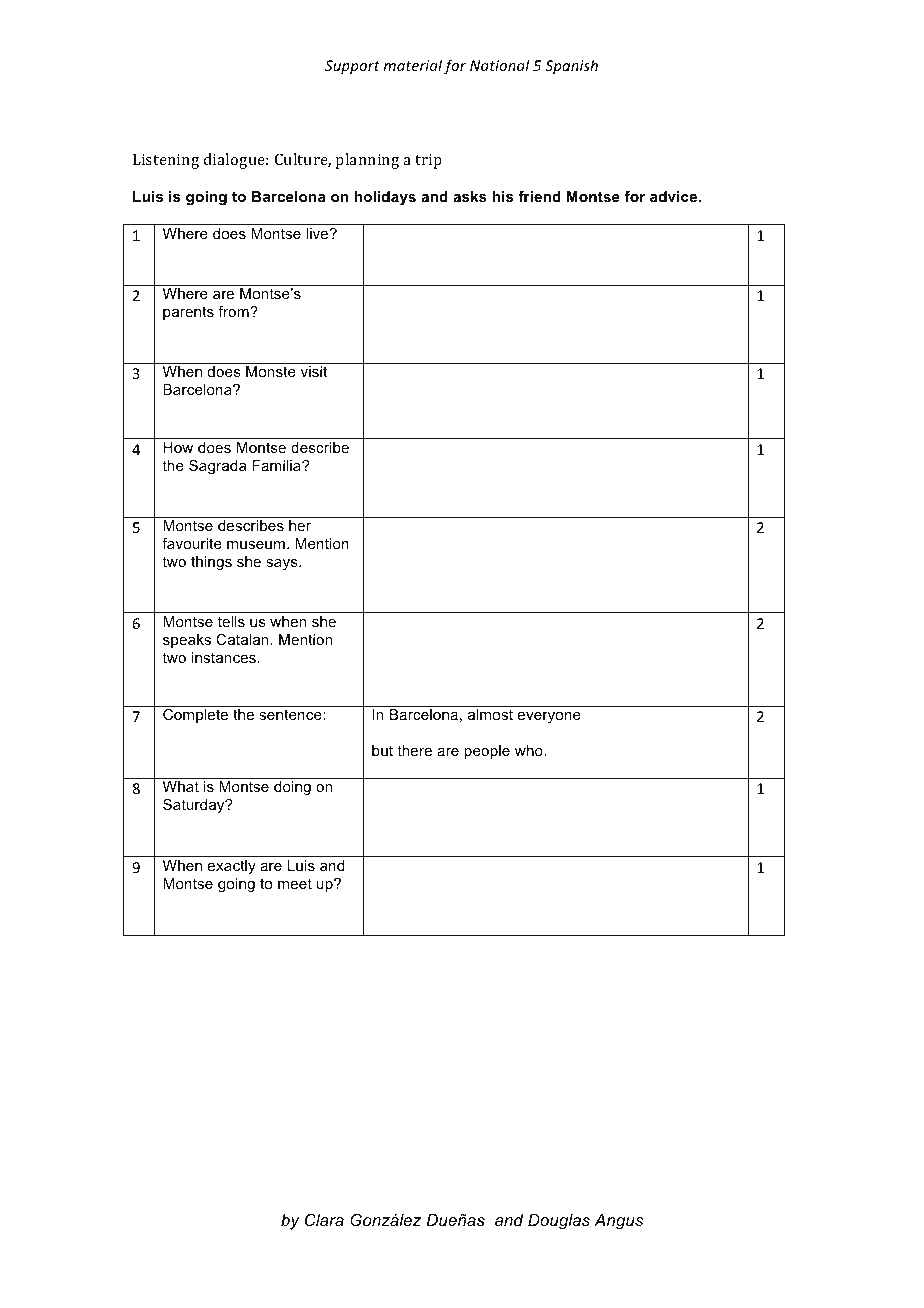 This screenshot has width=924, height=1308. What do you see at coordinates (318, 233) in the screenshot?
I see `live` at bounding box center [318, 233].
